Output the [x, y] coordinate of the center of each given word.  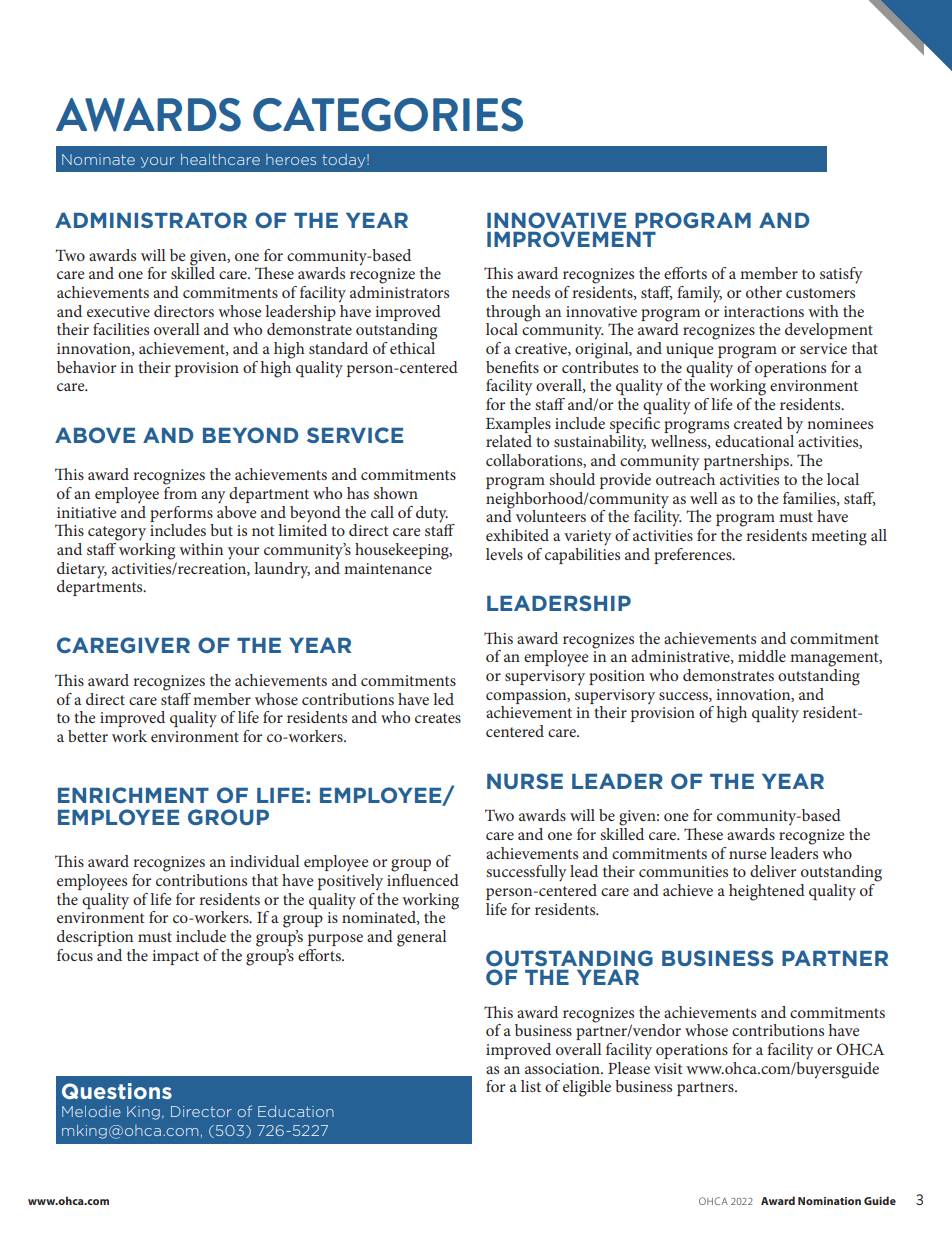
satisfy [841, 275]
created [758, 423]
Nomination [829, 1201]
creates [438, 718]
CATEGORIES [388, 115]
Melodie [91, 1111]
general [422, 938]
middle [762, 656]
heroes [291, 159]
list [531, 1086]
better [88, 736]
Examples [518, 425]
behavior [86, 367]
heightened [767, 892]
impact [175, 957]
